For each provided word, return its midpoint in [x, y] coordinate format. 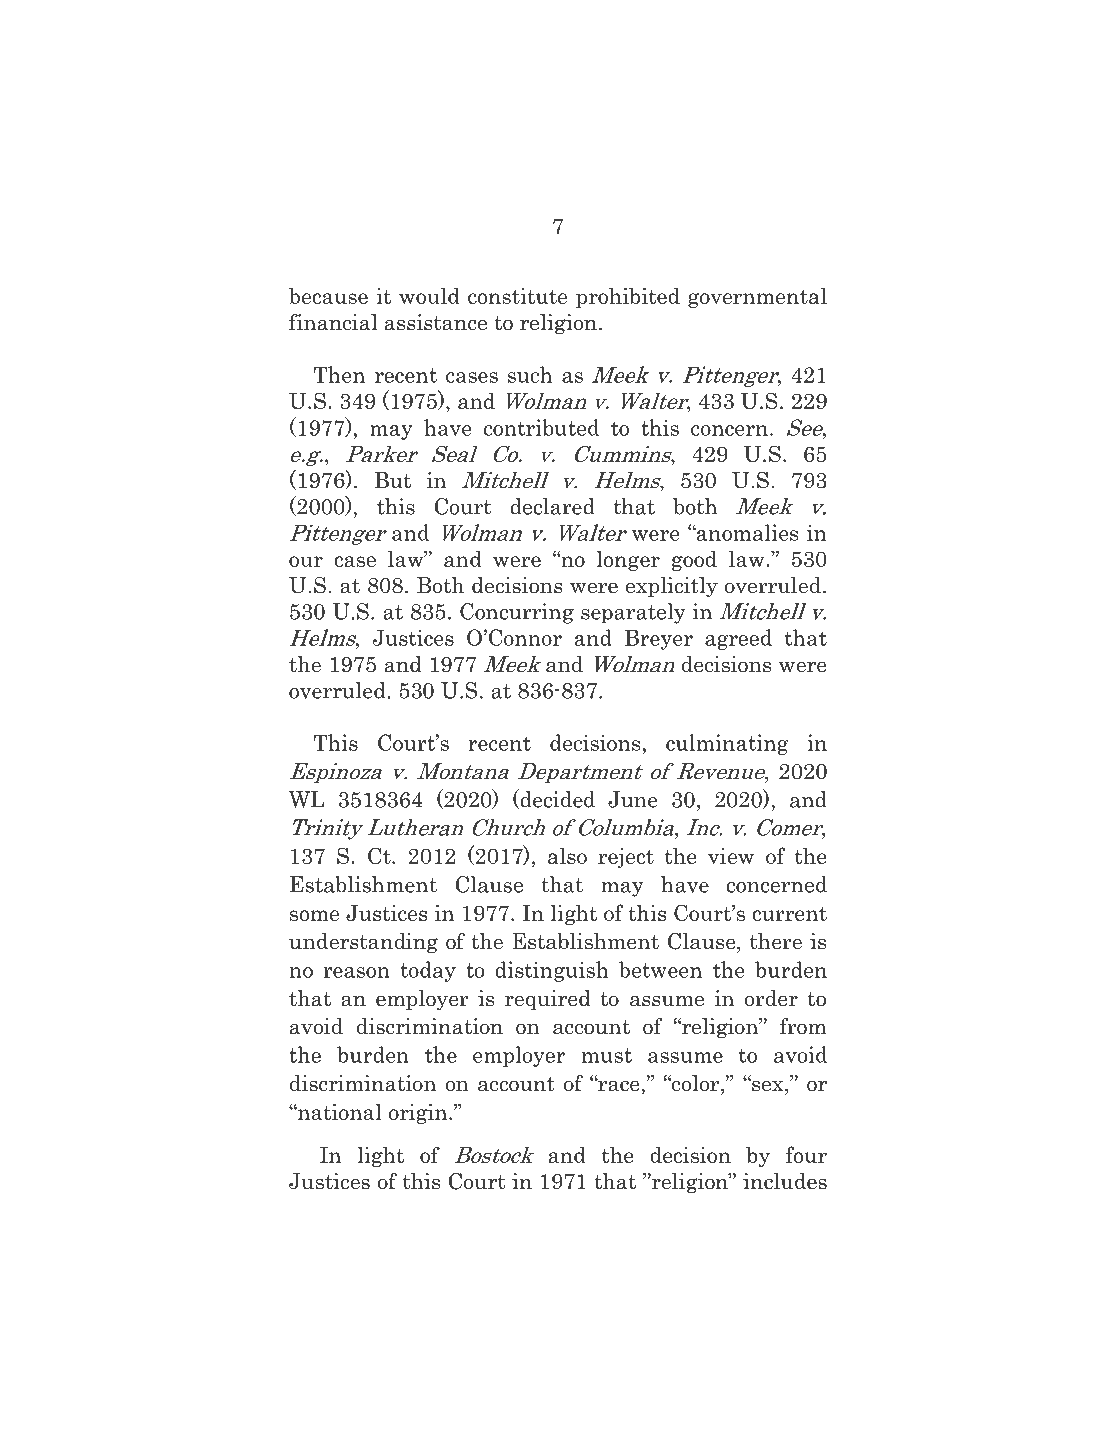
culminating [727, 744]
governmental [757, 298]
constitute [517, 296]
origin [419, 1114]
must [607, 1055]
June [633, 799]
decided [556, 799]
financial [333, 322]
